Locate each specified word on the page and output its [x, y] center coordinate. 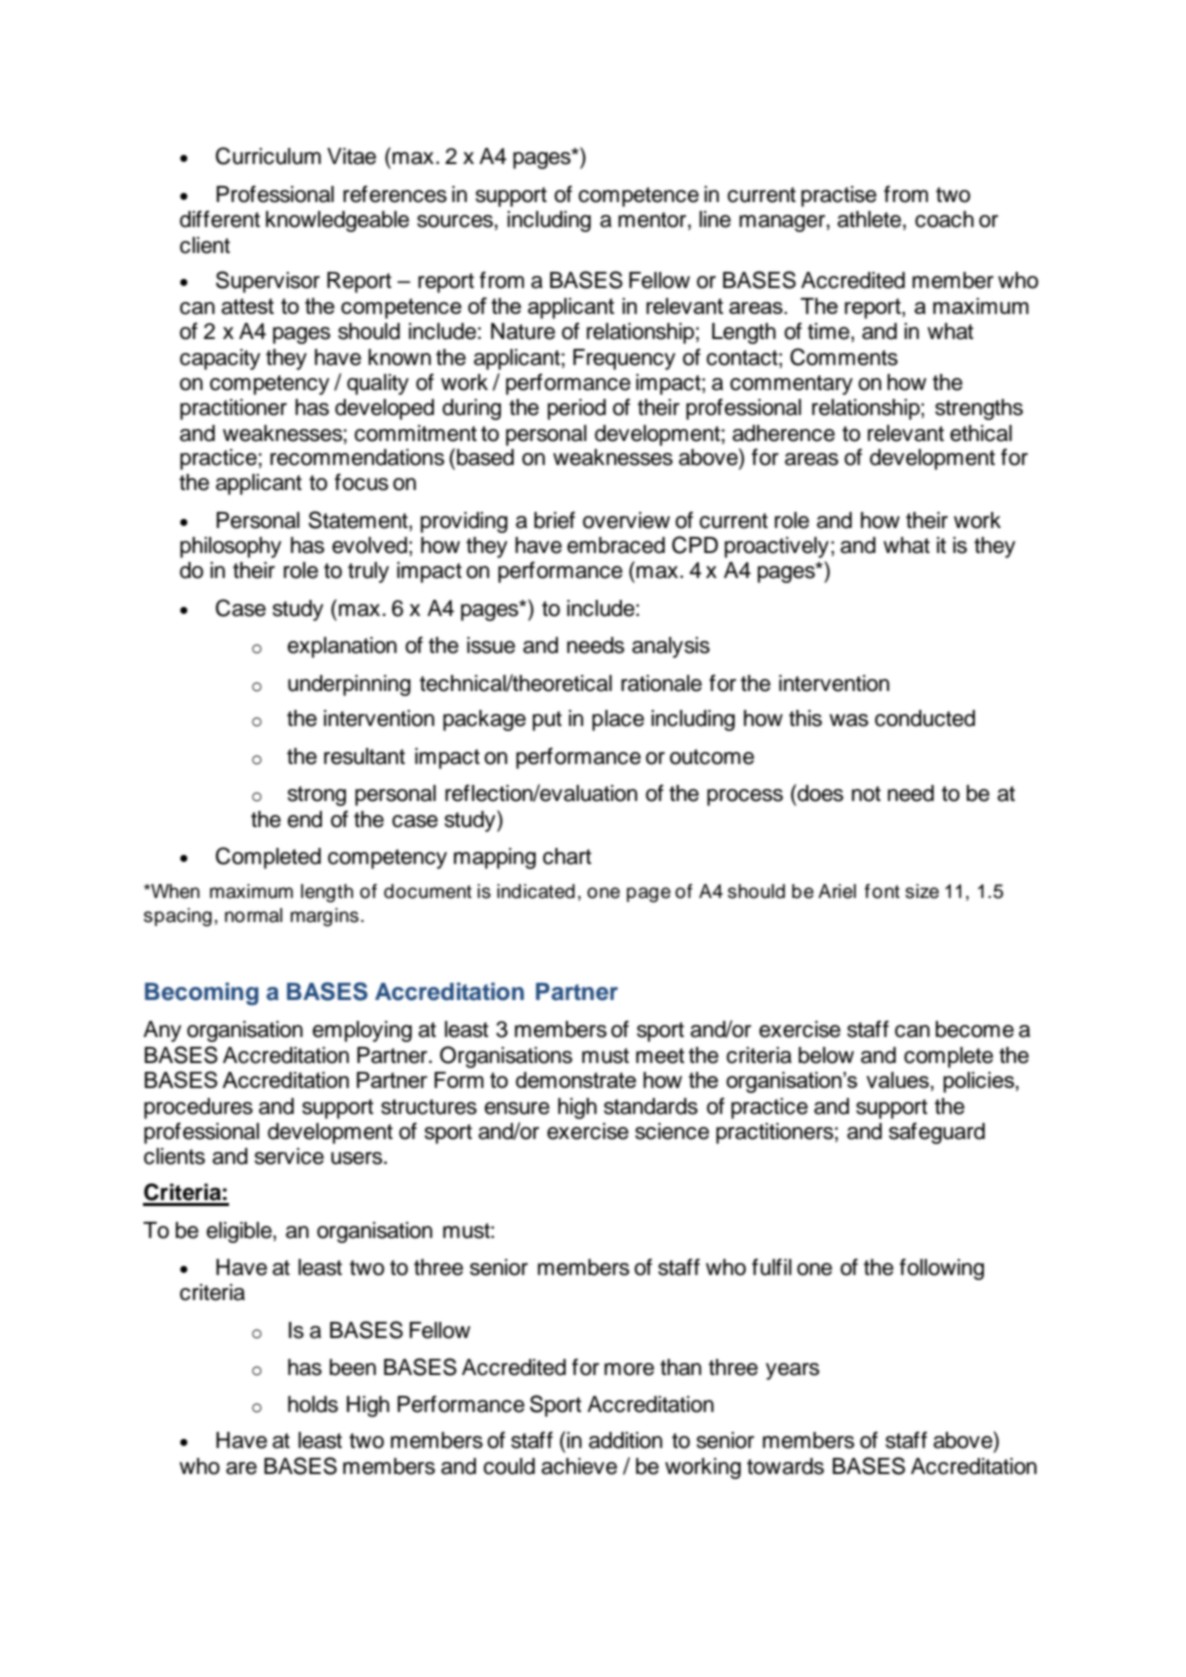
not [866, 794]
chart [567, 856]
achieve [579, 1466]
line [715, 219]
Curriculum [268, 156]
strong [317, 796]
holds [313, 1404]
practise [839, 196]
